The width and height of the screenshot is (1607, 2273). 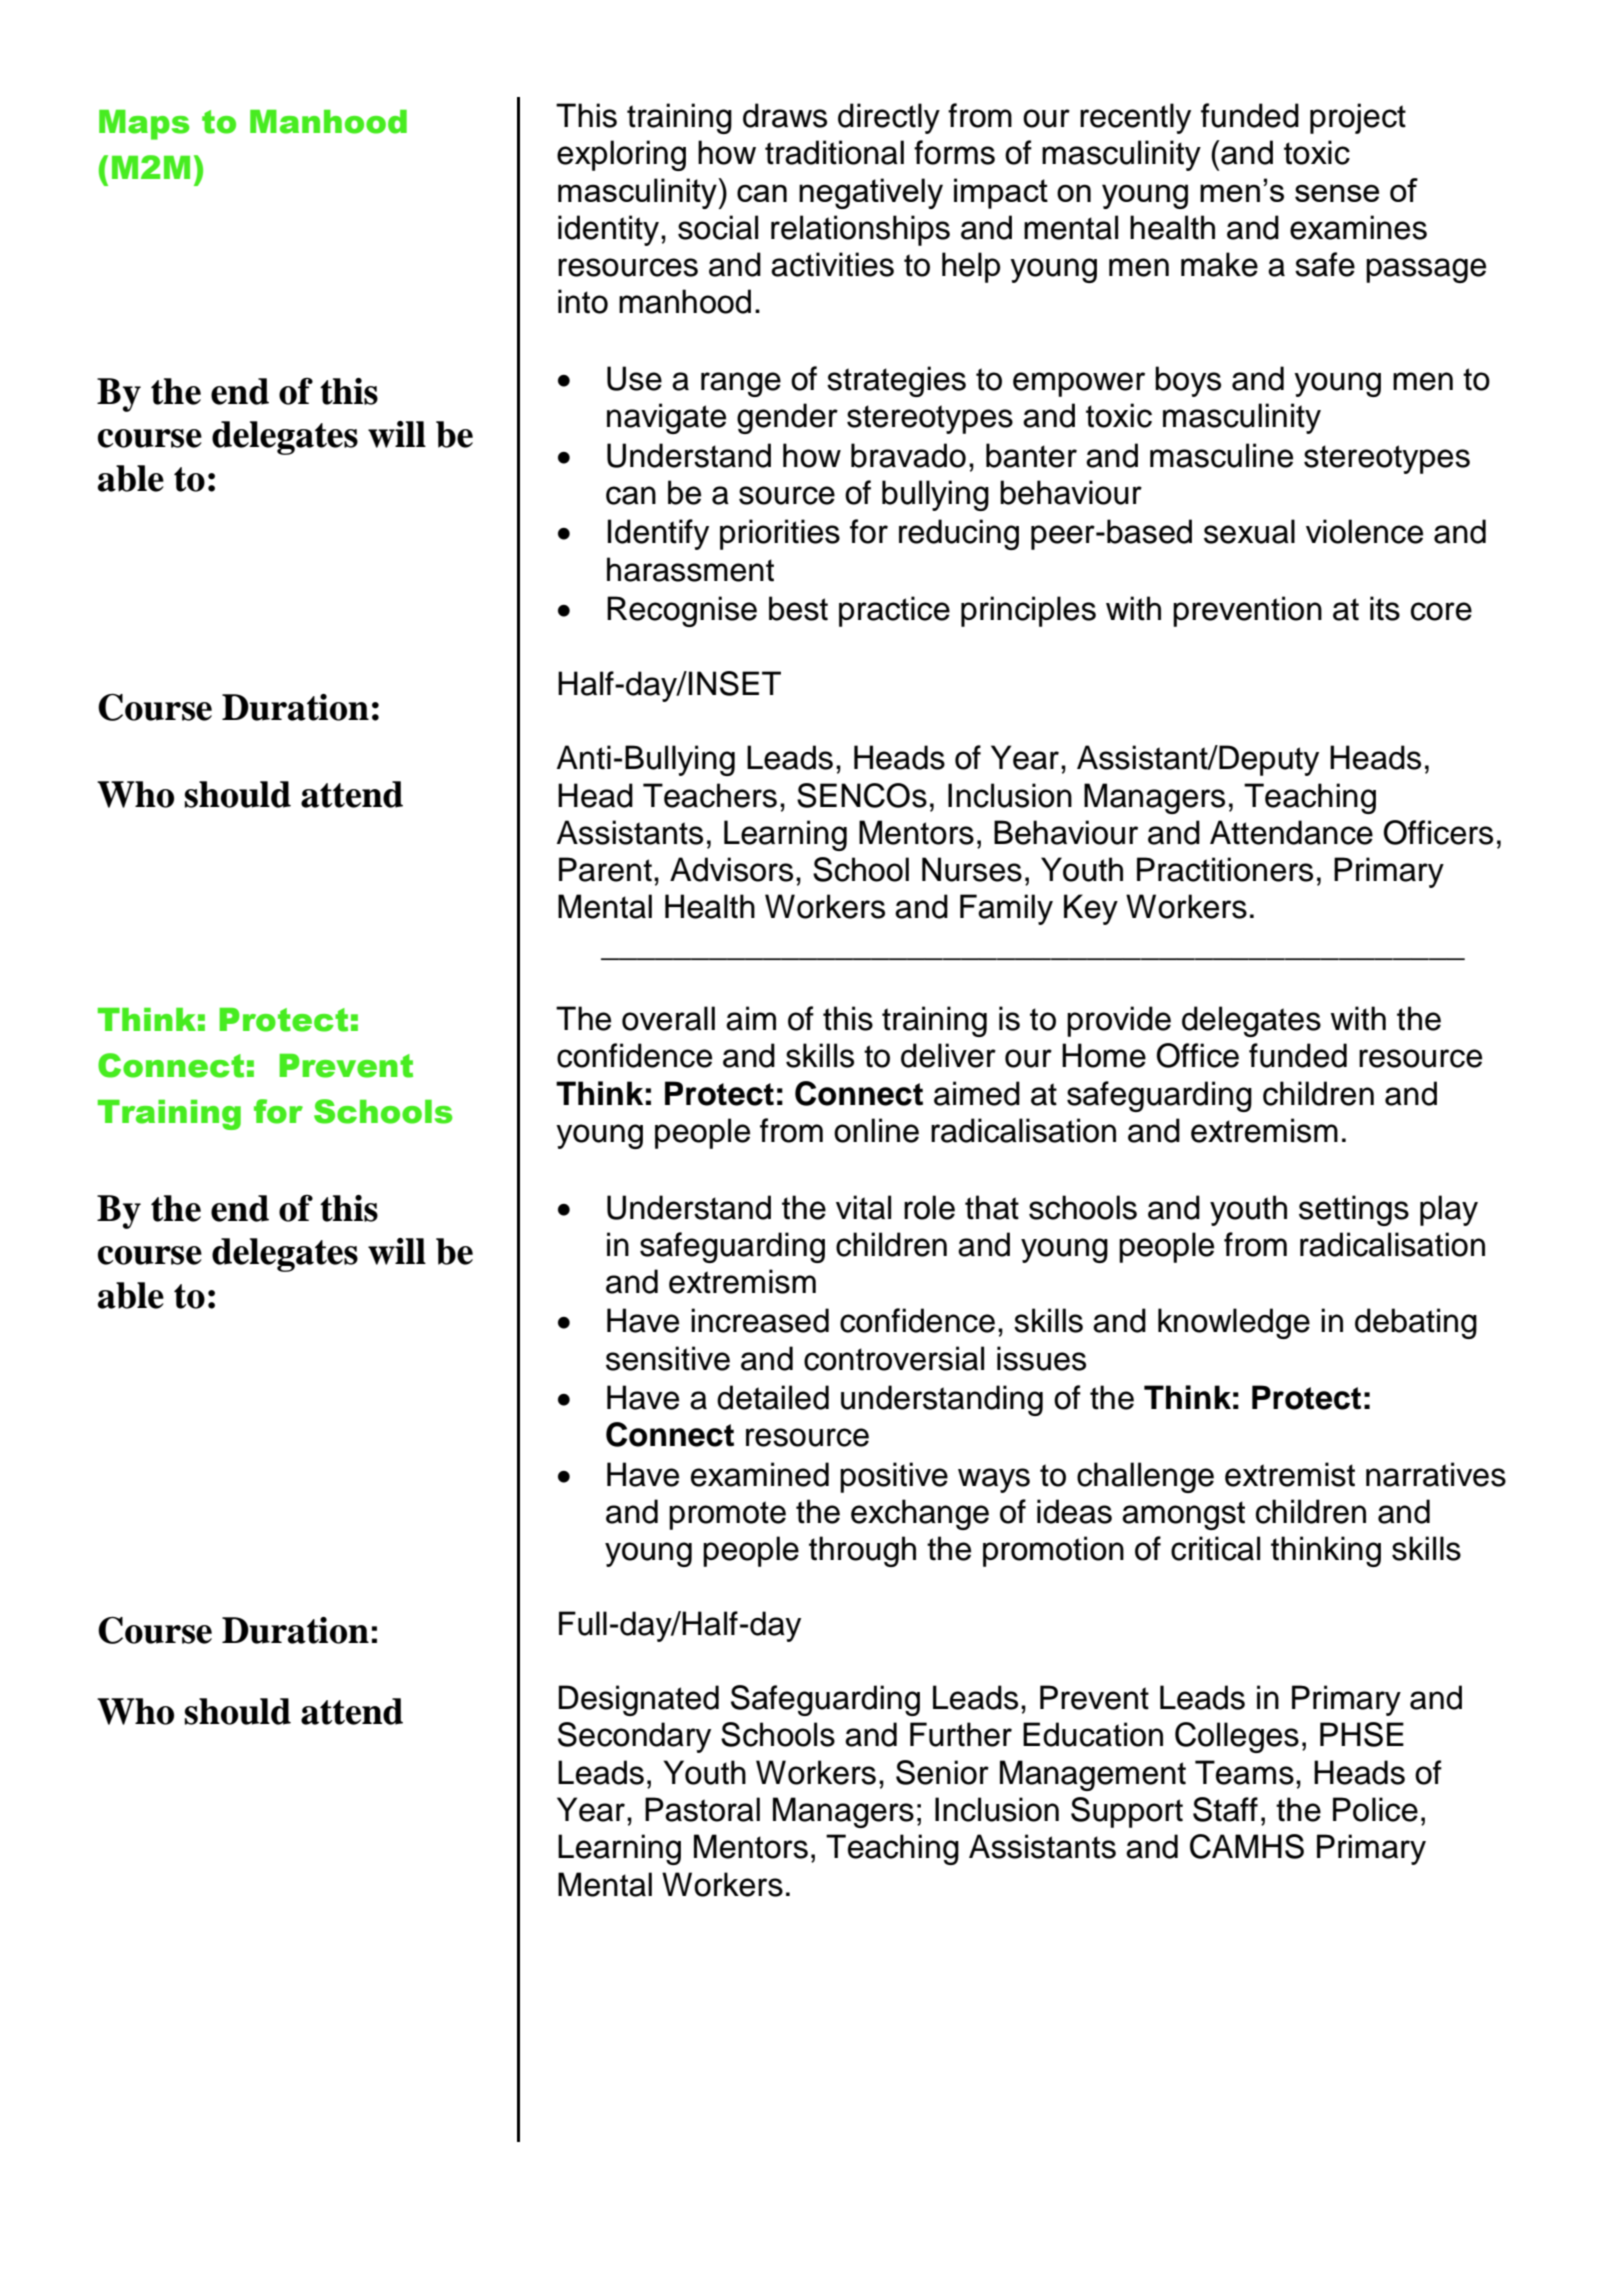 I want to click on Practitioners, so click(x=1225, y=869).
